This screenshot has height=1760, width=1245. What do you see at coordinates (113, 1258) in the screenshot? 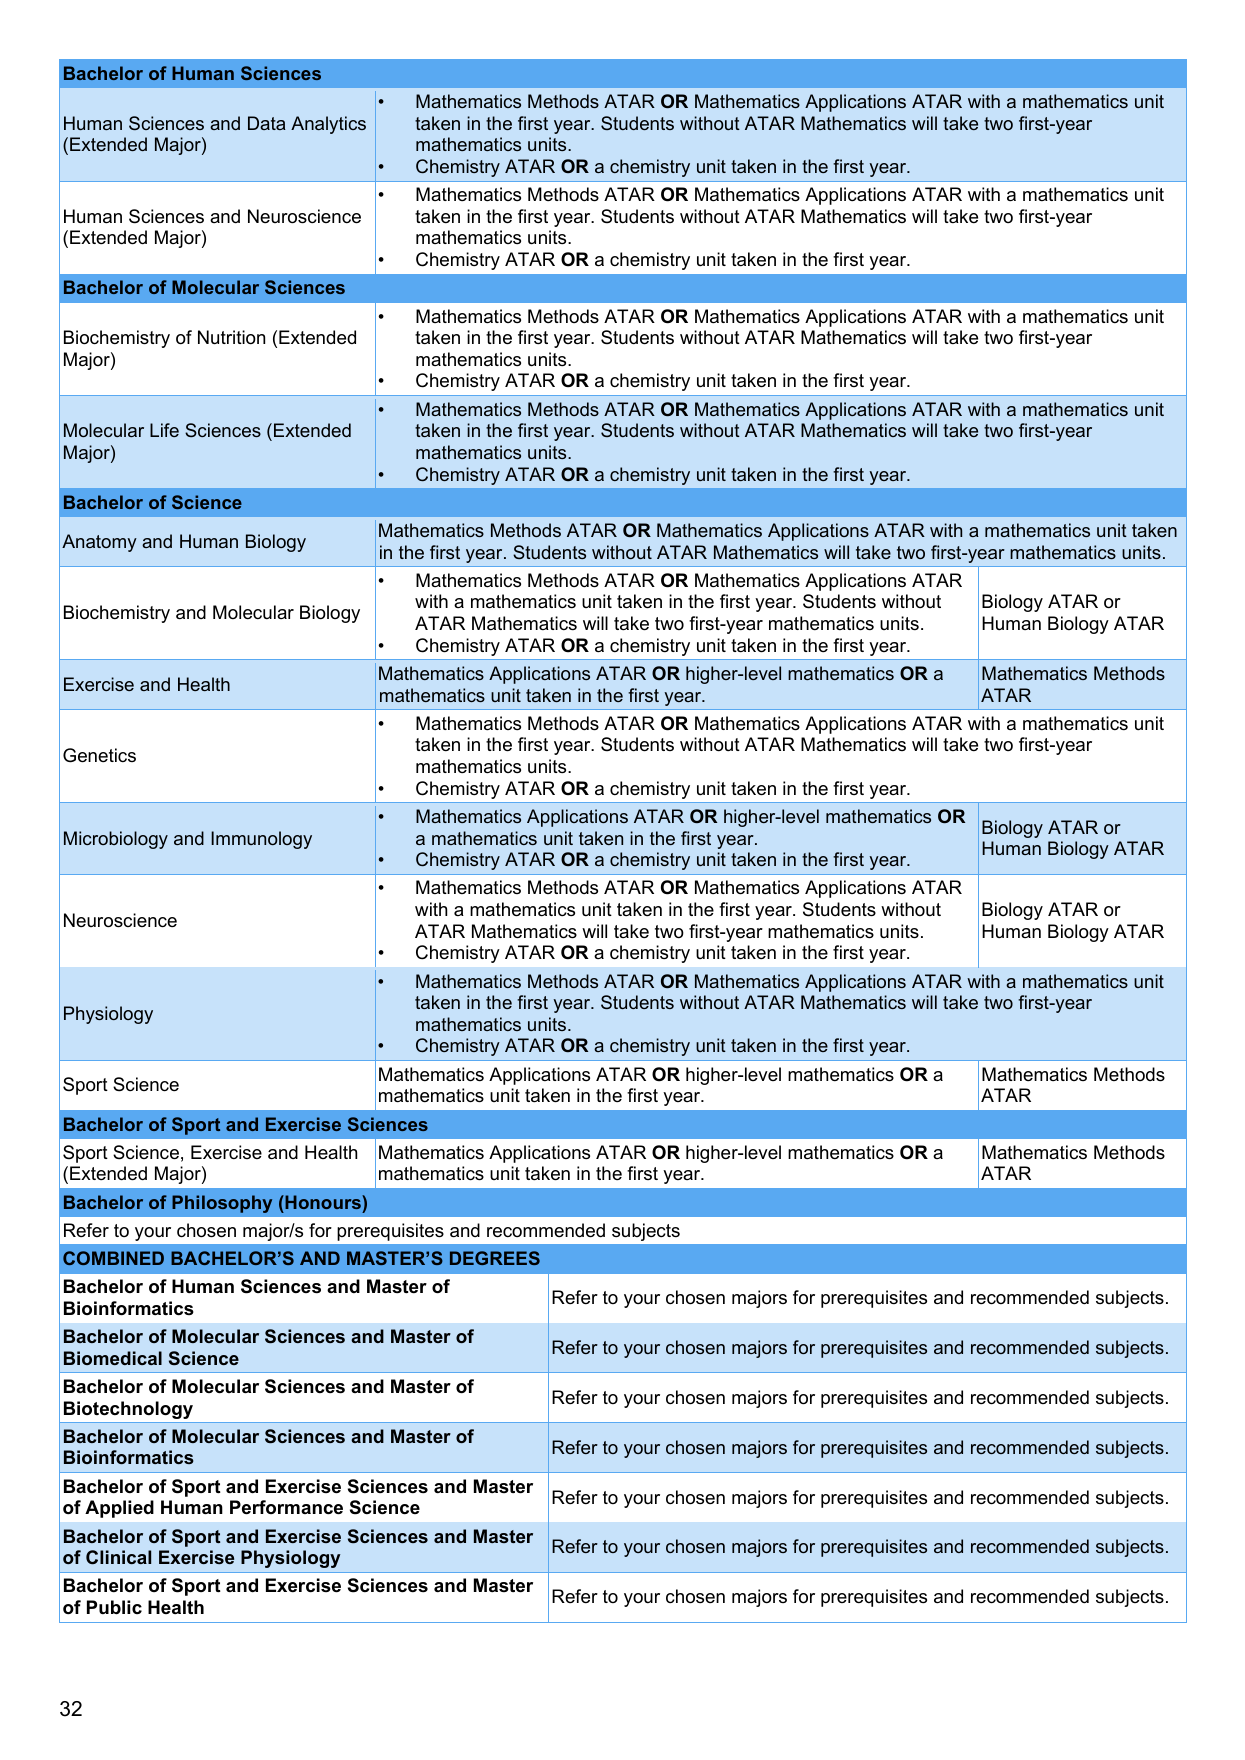
I see `COMBINED` at bounding box center [113, 1258].
